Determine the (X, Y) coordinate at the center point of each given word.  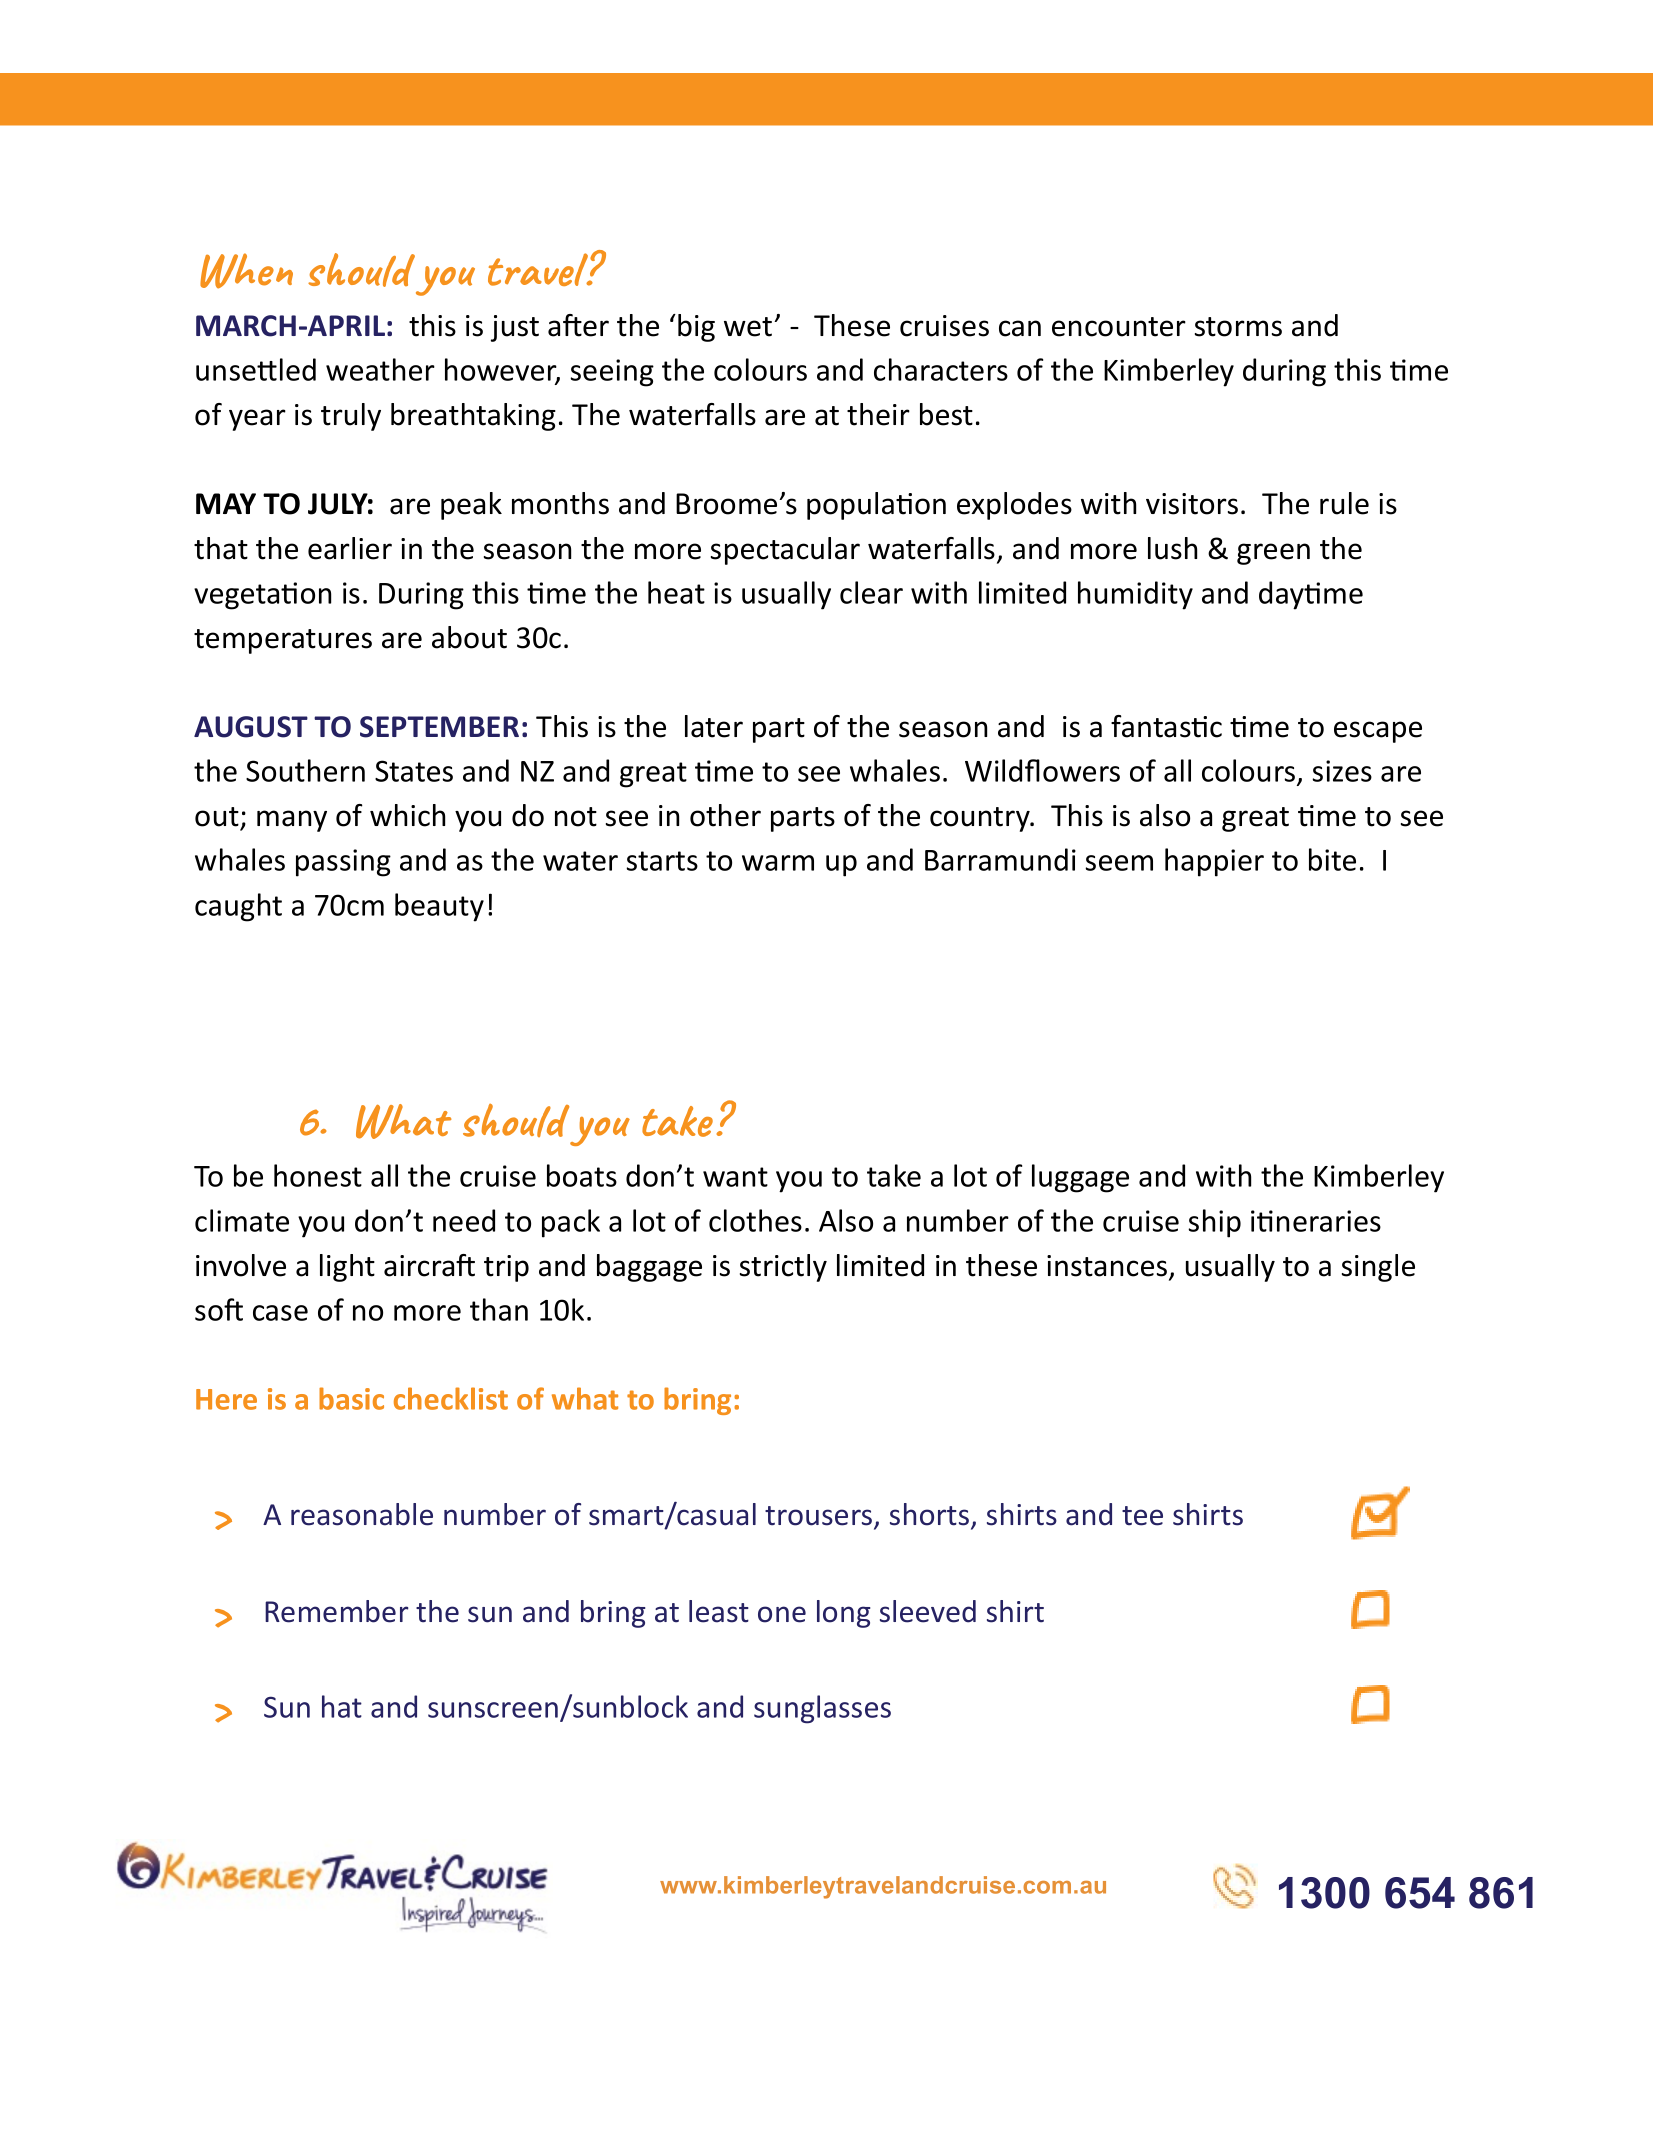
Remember (336, 1611)
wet (748, 327)
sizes (1342, 771)
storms (1238, 327)
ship (1214, 1223)
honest (318, 1175)
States (414, 771)
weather (380, 369)
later (714, 726)
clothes (755, 1220)
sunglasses (822, 1709)
